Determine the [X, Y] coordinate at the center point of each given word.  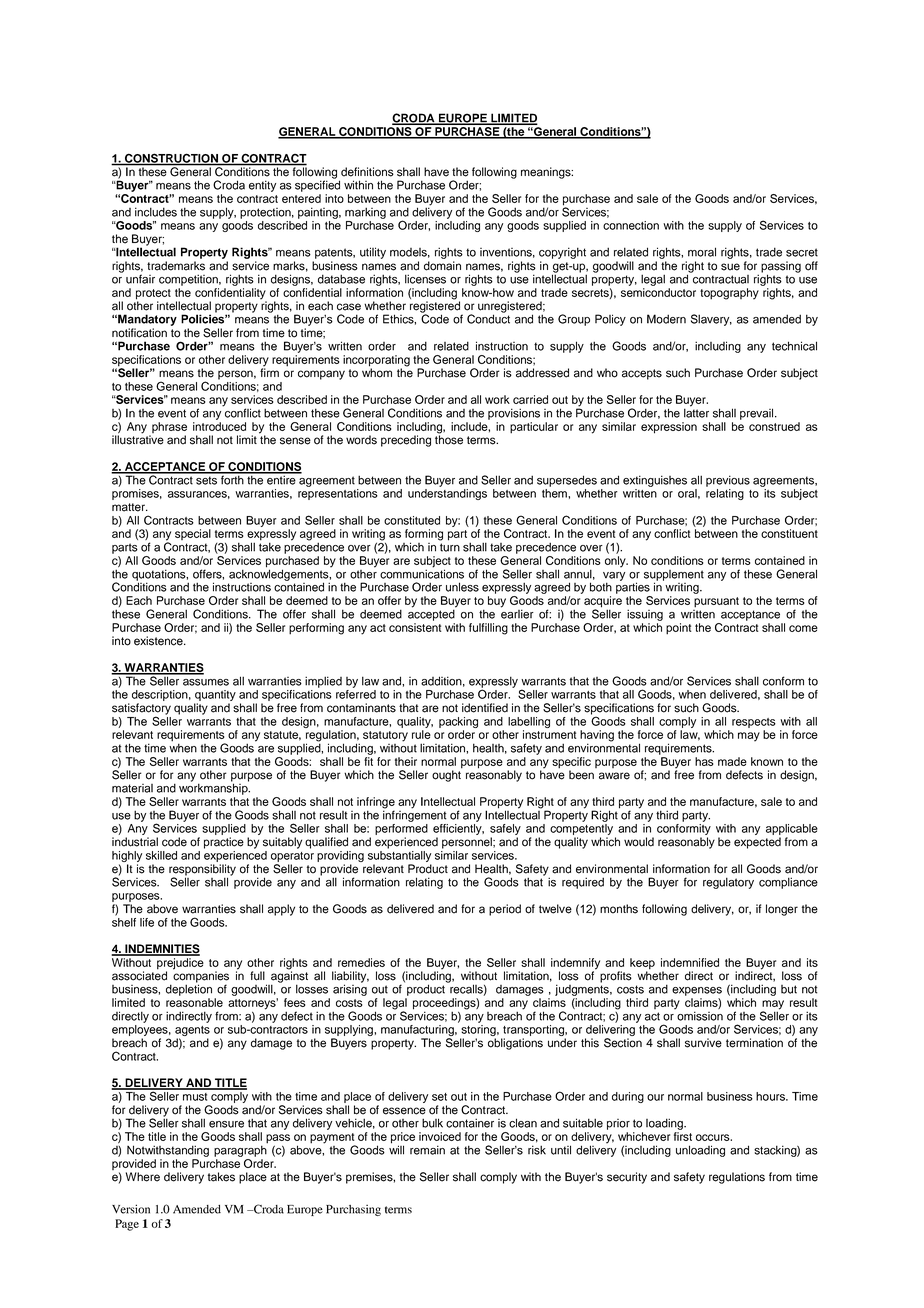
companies [201, 977]
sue [730, 267]
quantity [215, 697]
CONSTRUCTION [171, 159]
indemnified [690, 962]
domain [442, 266]
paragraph [241, 1150]
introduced [219, 426]
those [449, 439]
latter [696, 412]
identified [485, 708]
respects [754, 723]
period [505, 910]
